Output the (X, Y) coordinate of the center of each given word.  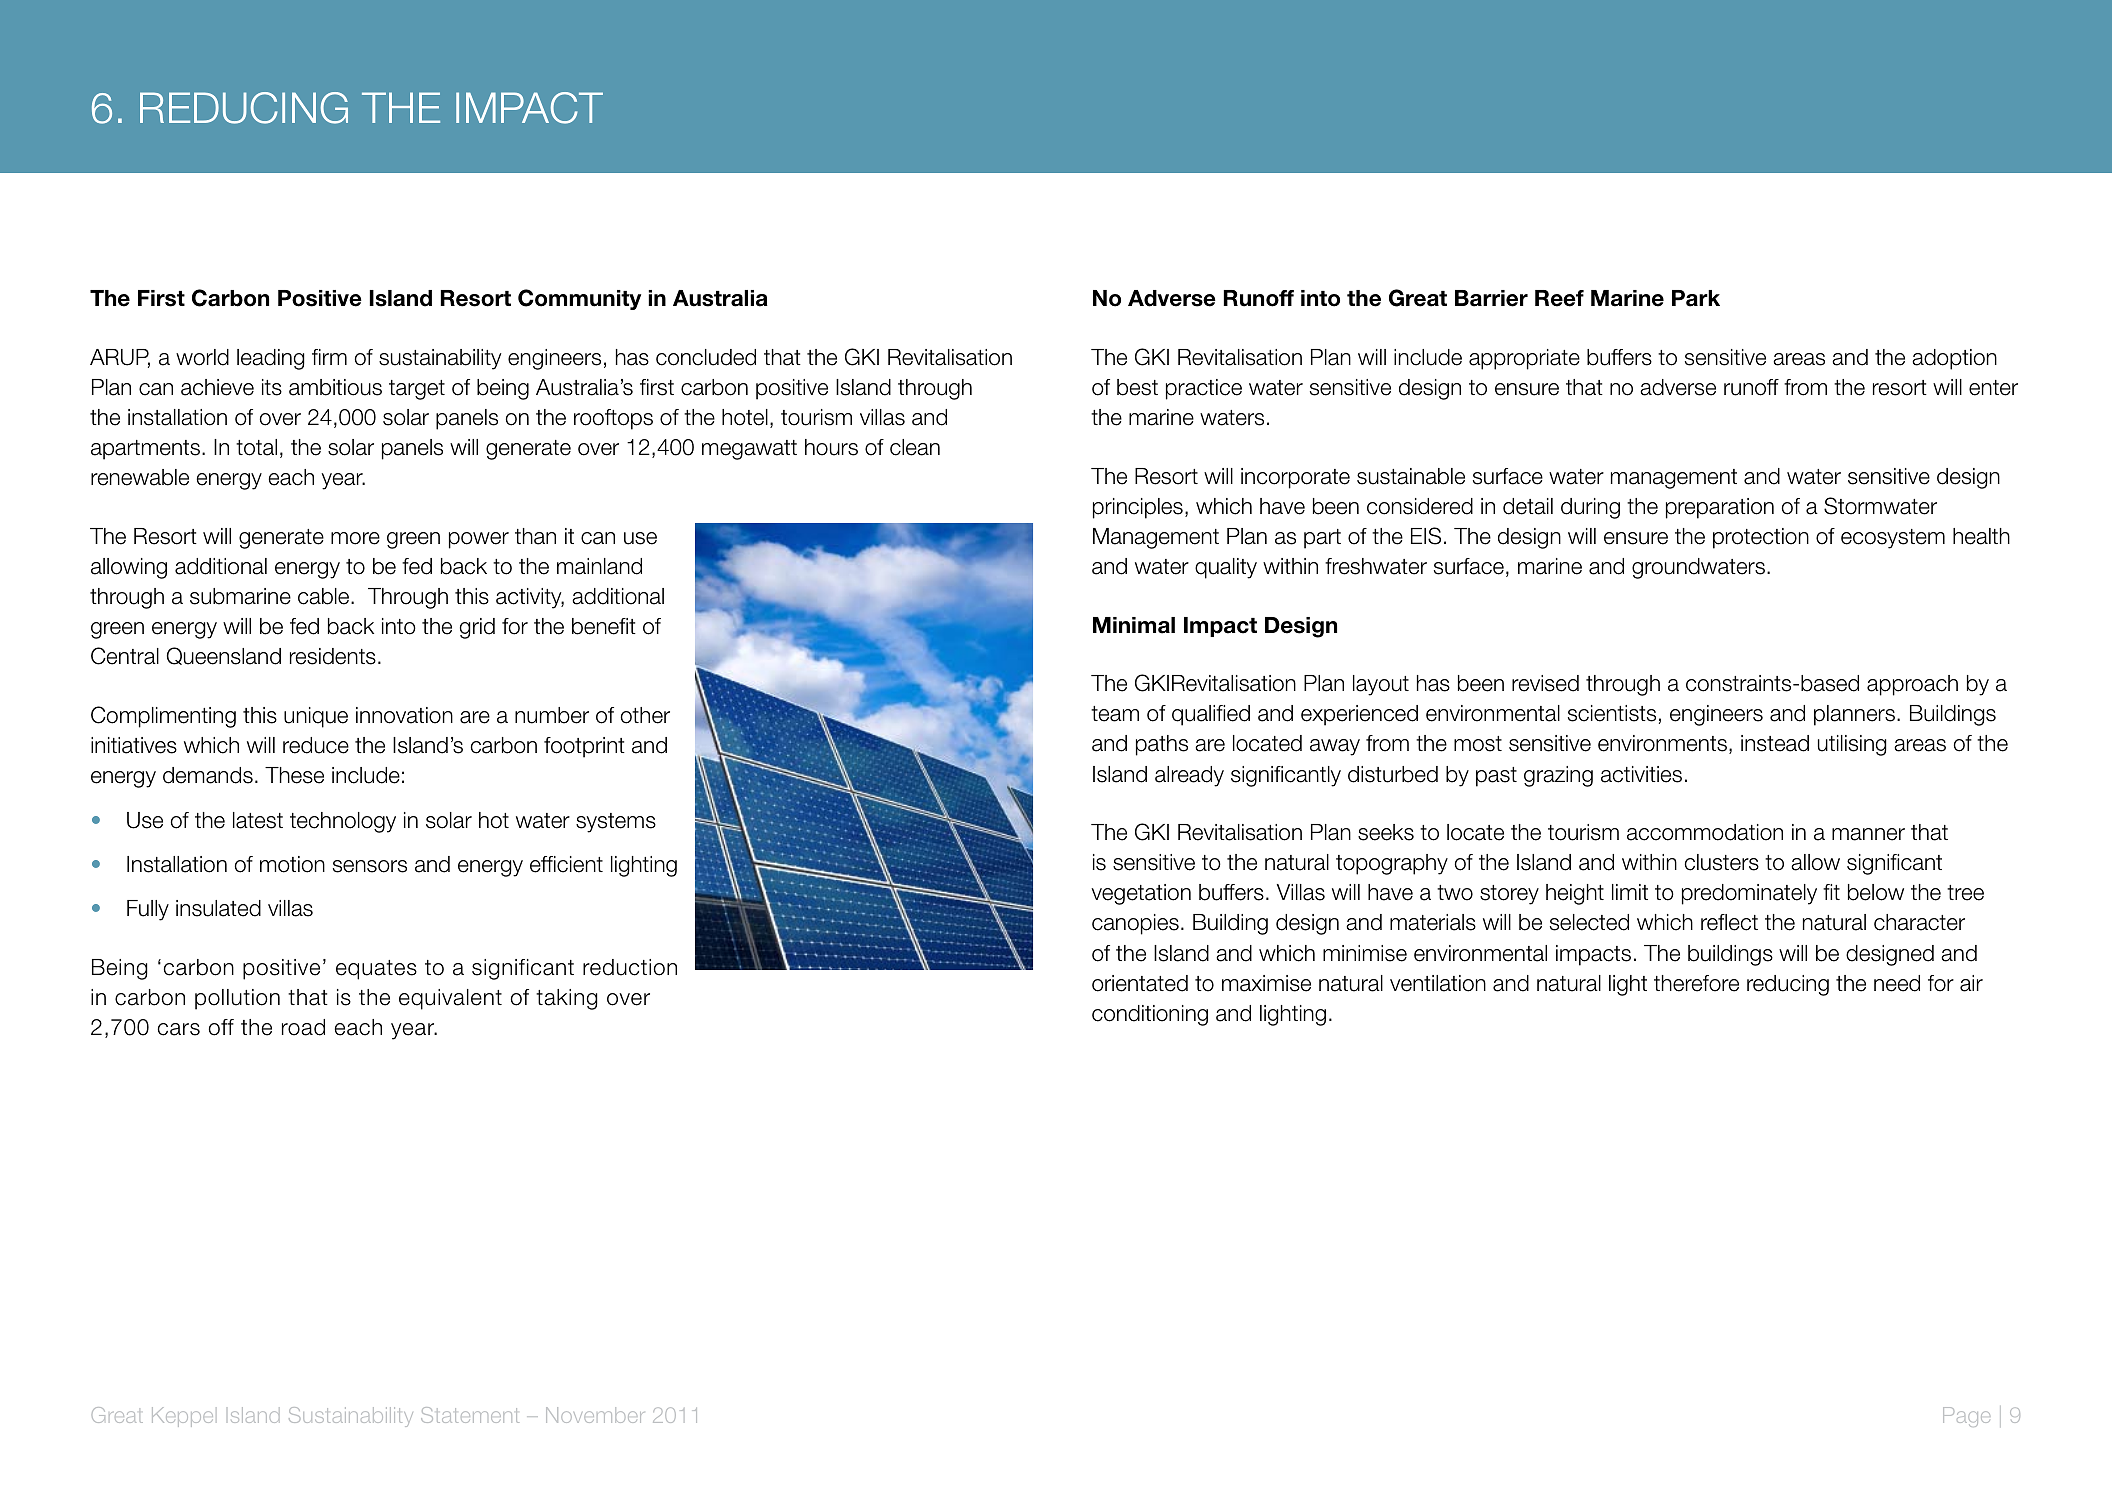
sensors (370, 866)
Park (1696, 298)
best (1137, 387)
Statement (470, 1415)
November (595, 1415)
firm (329, 357)
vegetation (1141, 894)
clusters (1722, 862)
